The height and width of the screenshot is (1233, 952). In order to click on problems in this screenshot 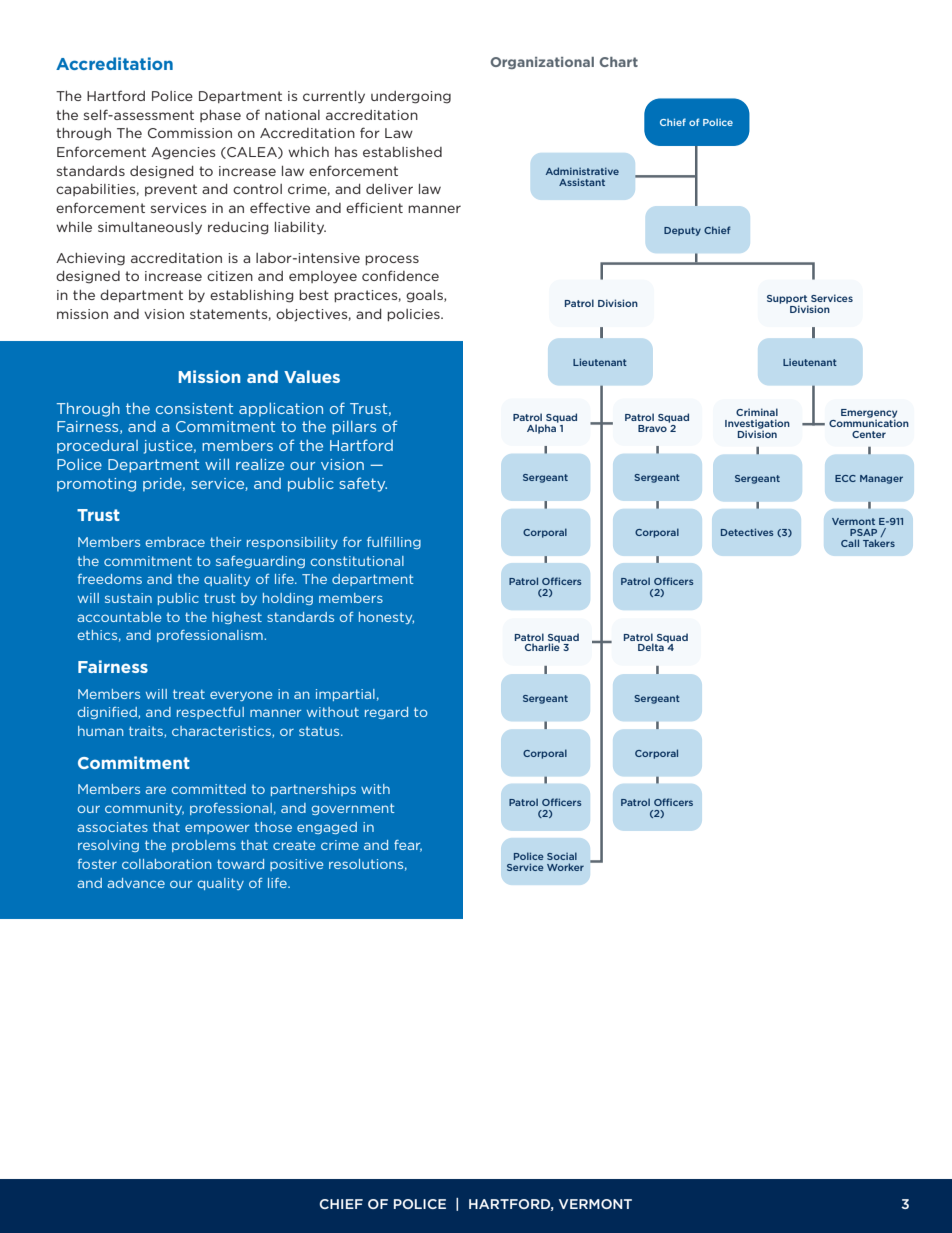, I will do `click(204, 846)`.
